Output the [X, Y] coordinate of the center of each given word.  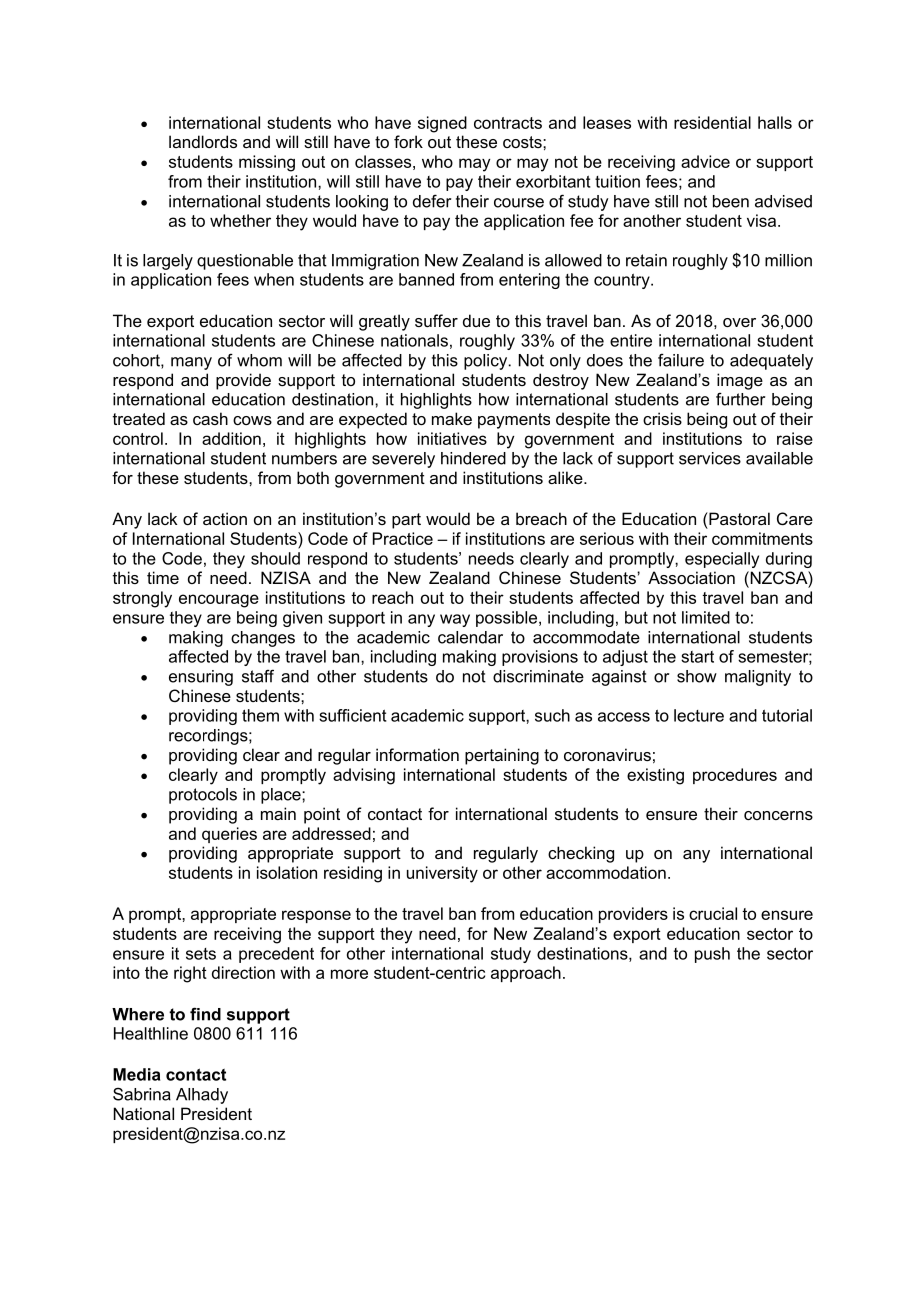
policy [487, 362]
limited [706, 617]
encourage [219, 601]
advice [705, 161]
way [455, 620]
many [191, 363]
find [205, 1014]
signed [442, 124]
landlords [203, 141]
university [442, 874]
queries [229, 835]
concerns [778, 815]
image [740, 381]
